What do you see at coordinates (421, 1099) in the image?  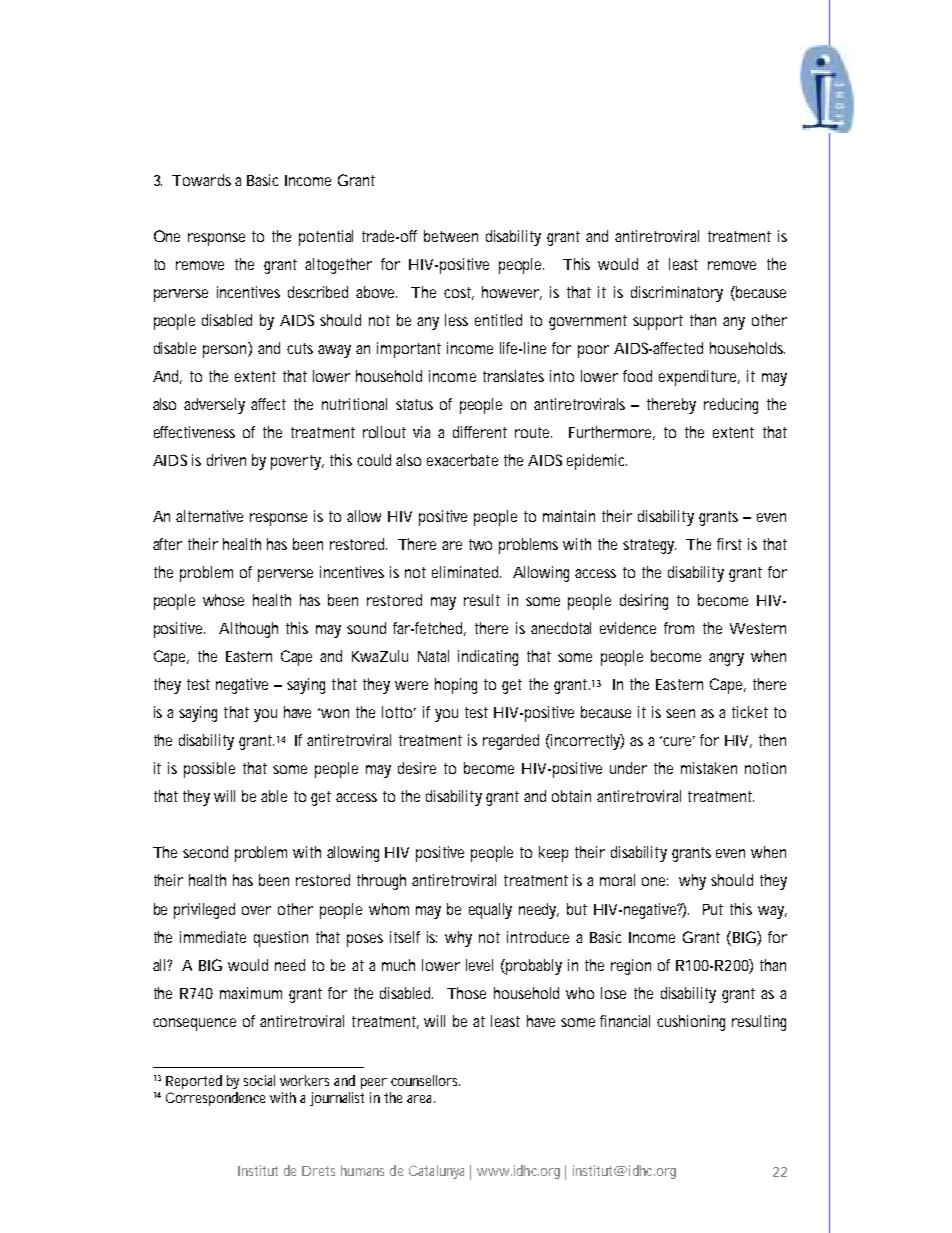 I see `area` at bounding box center [421, 1099].
